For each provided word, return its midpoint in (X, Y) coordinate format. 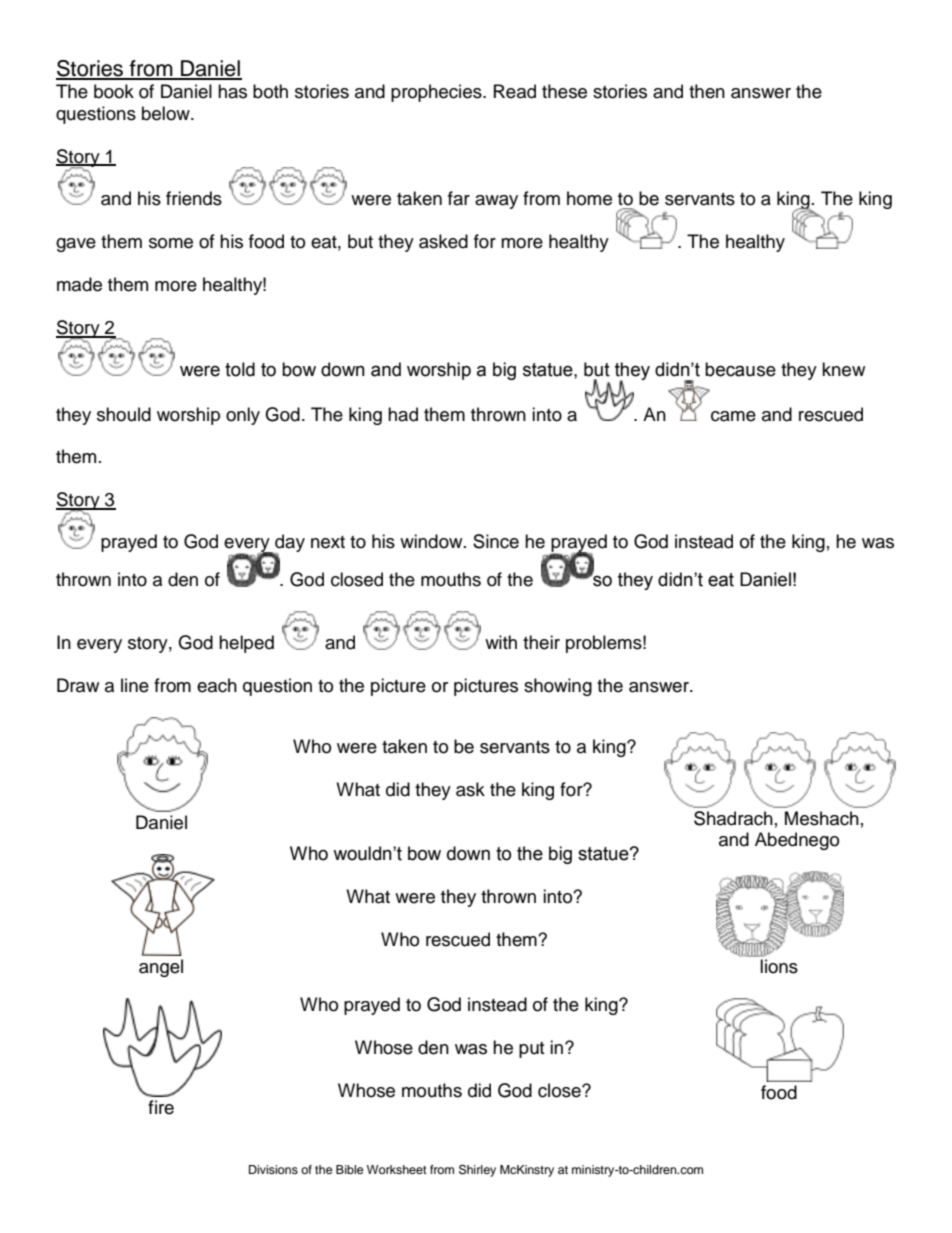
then (707, 91)
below (167, 113)
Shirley (477, 1170)
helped (246, 644)
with (501, 642)
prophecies (437, 93)
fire (161, 1107)
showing (558, 687)
